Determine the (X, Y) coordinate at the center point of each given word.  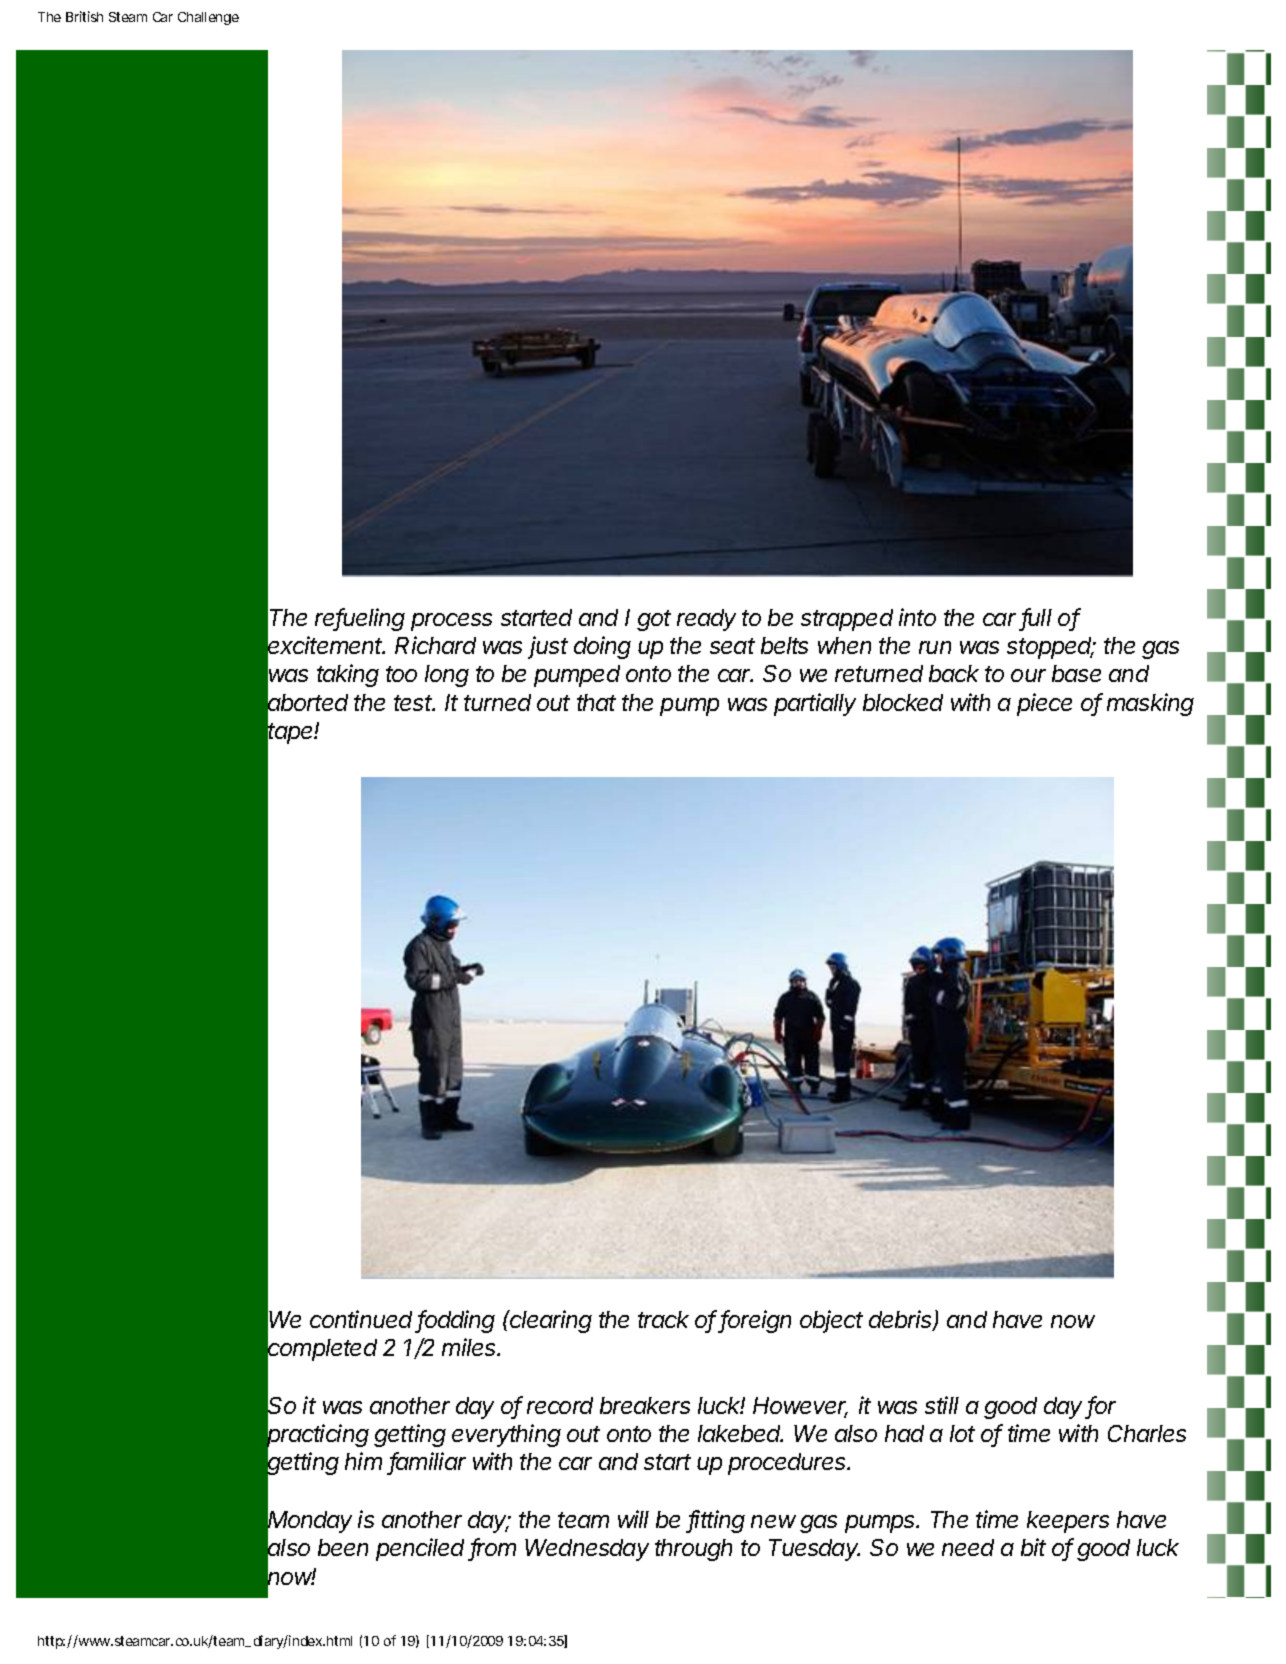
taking (348, 675)
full (1037, 618)
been (343, 1547)
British (84, 16)
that (596, 702)
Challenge (208, 18)
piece (1044, 704)
